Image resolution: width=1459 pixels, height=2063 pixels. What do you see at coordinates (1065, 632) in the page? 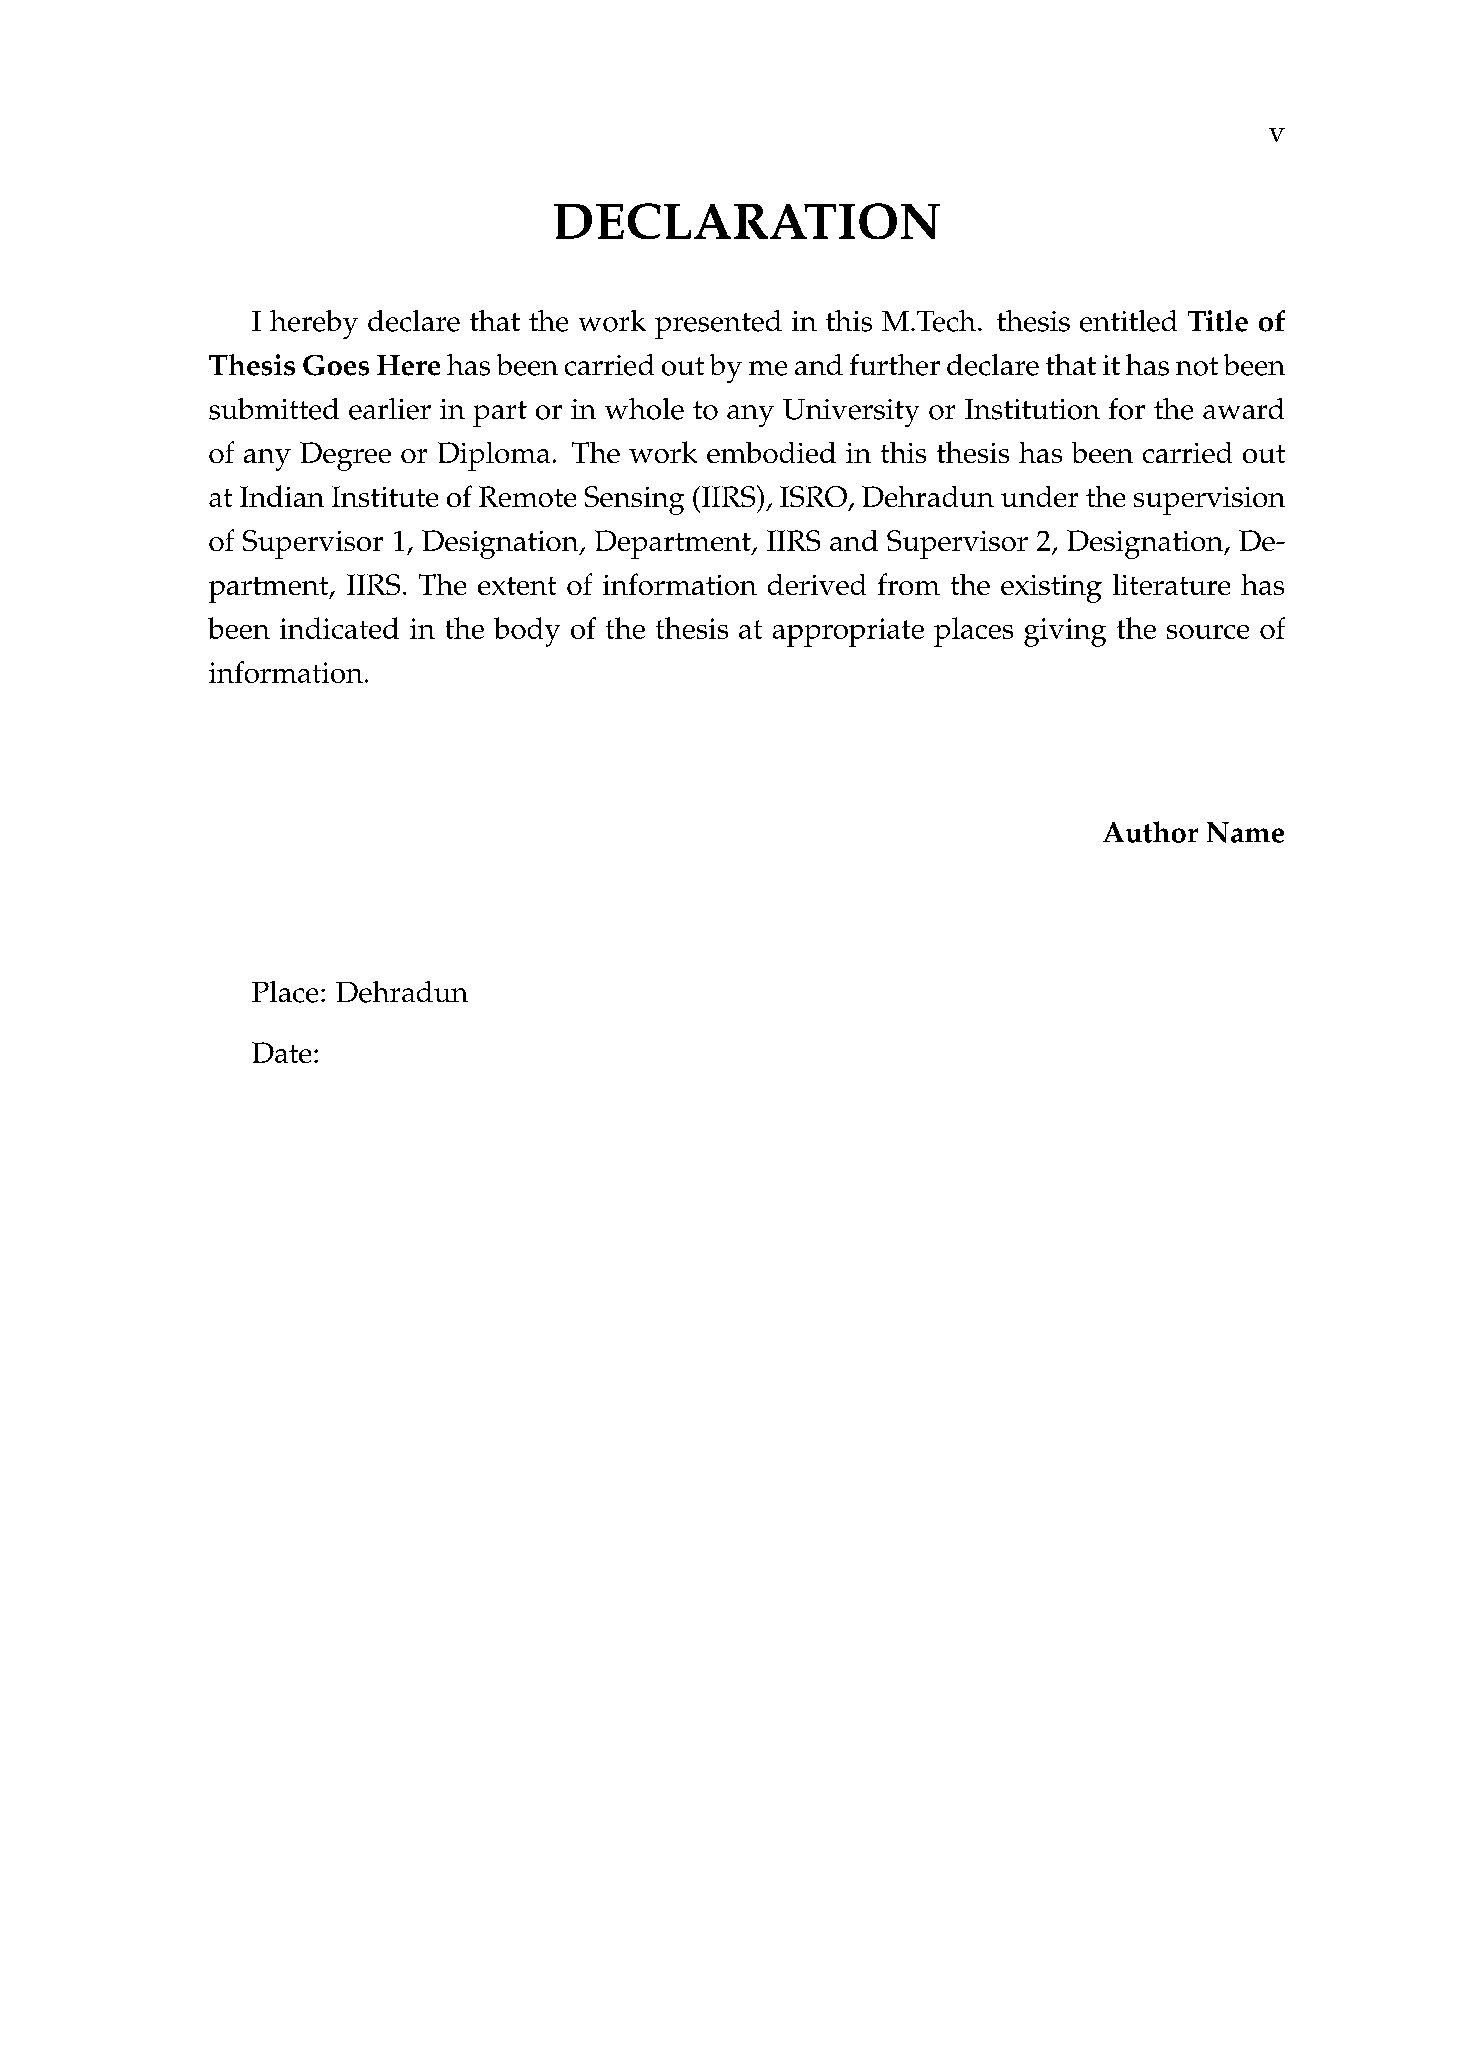
I see `giving` at bounding box center [1065, 632].
